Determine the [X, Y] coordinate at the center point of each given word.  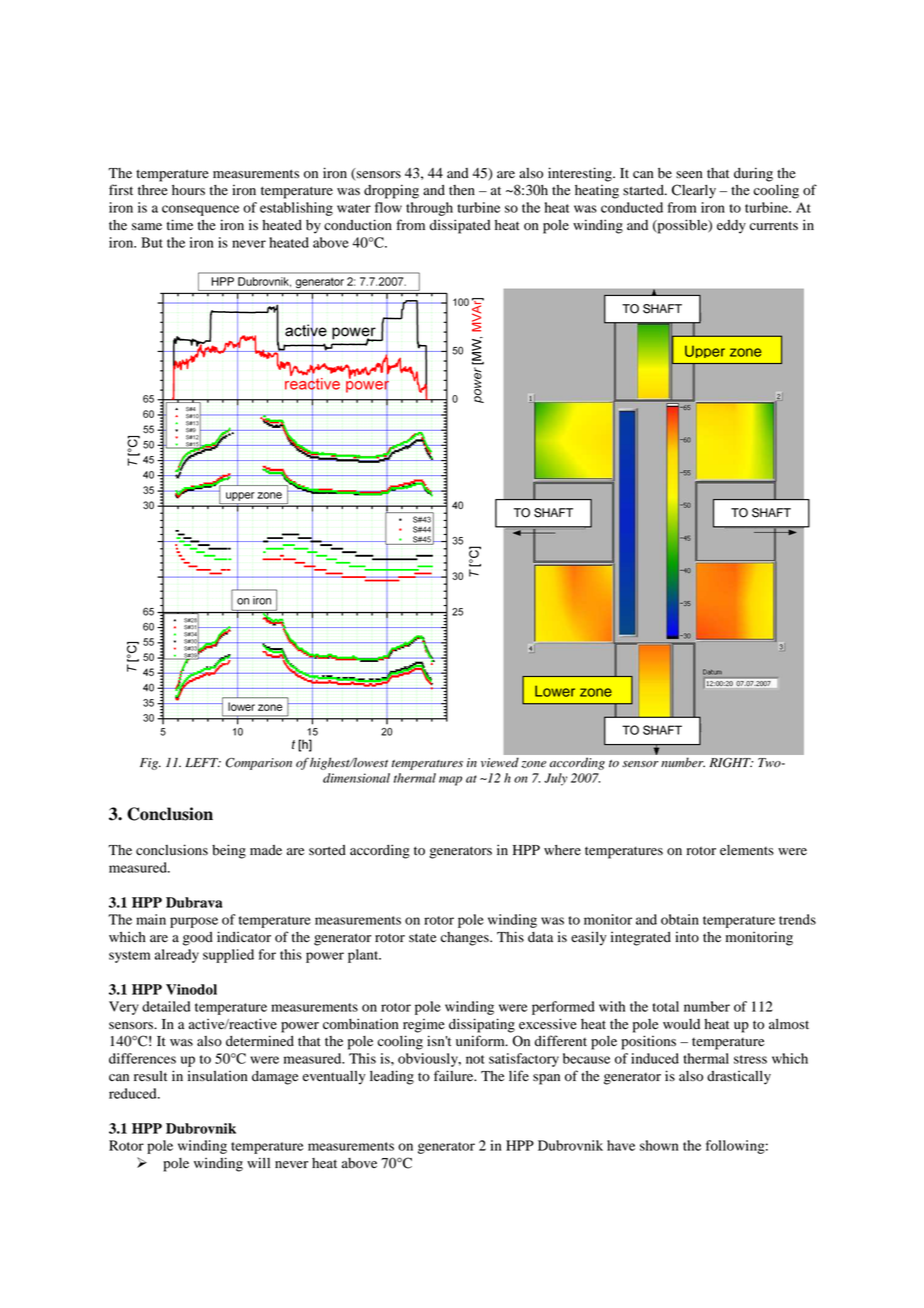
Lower [555, 691]
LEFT [203, 762]
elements [747, 850]
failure [455, 1075]
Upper [705, 352]
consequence [200, 210]
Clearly [694, 191]
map [450, 781]
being [229, 851]
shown [659, 1145]
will [258, 1162]
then [462, 190]
